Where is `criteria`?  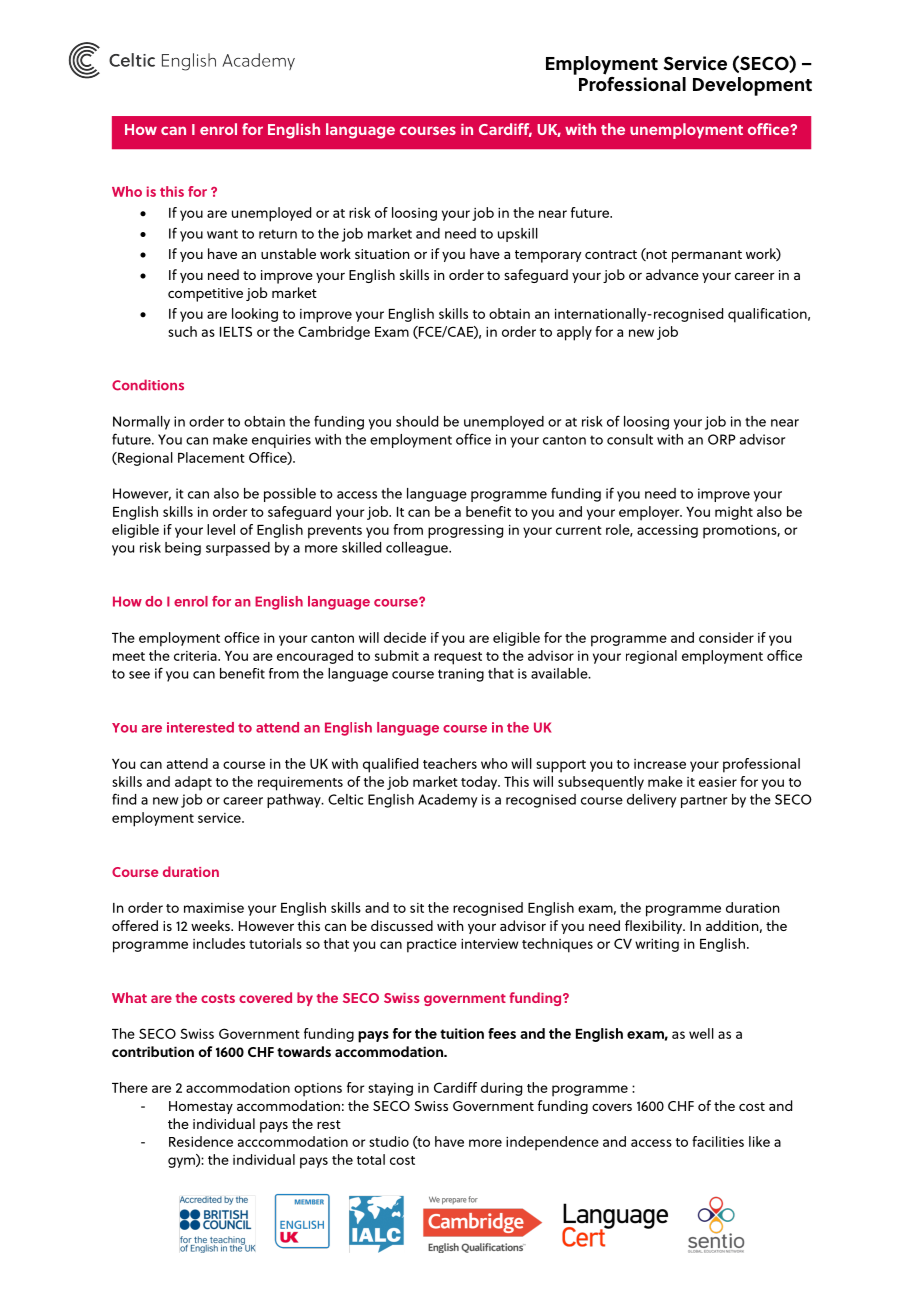 criteria is located at coordinates (196, 656).
